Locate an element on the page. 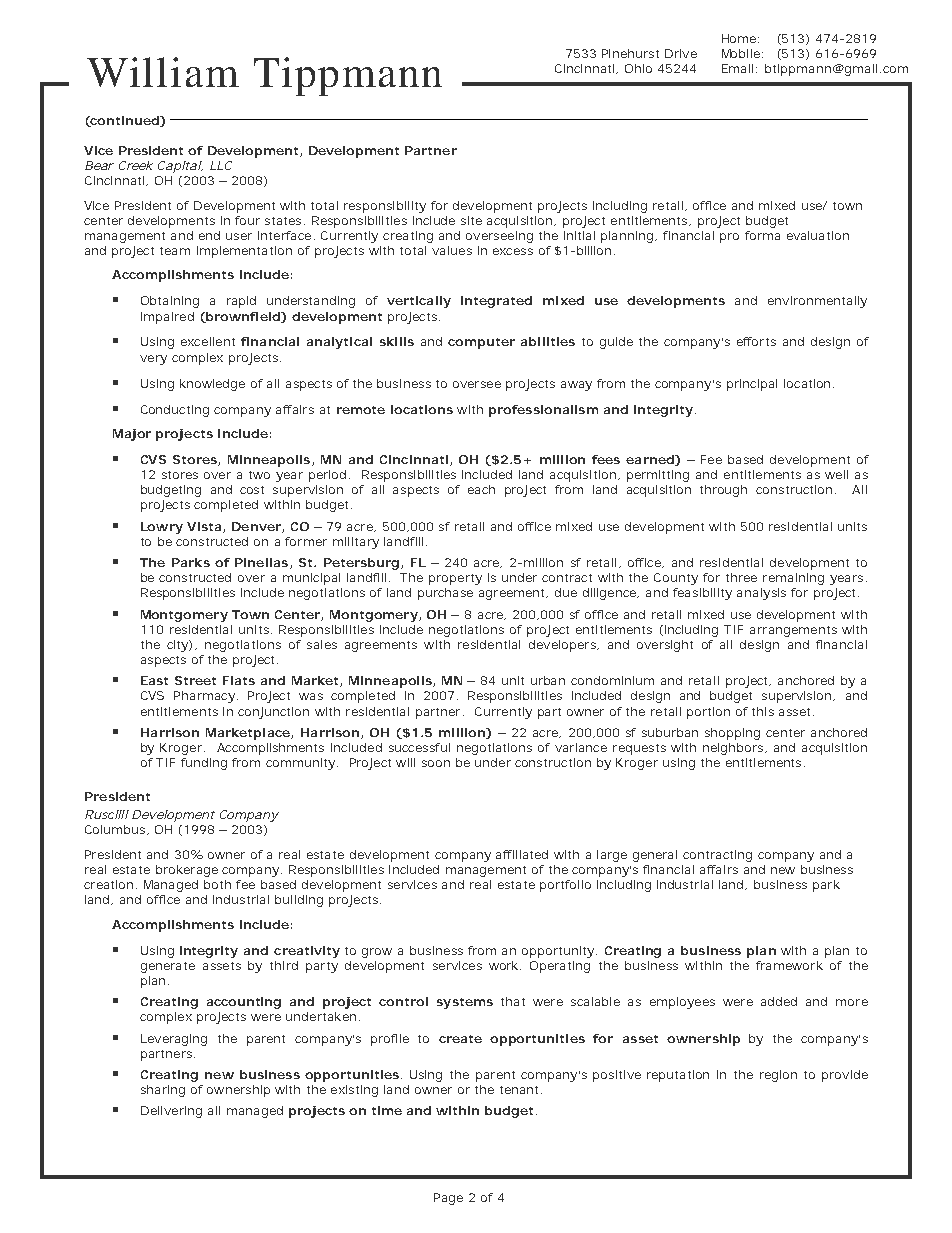 The height and width of the page is (1233, 952). brokerage is located at coordinates (187, 871).
